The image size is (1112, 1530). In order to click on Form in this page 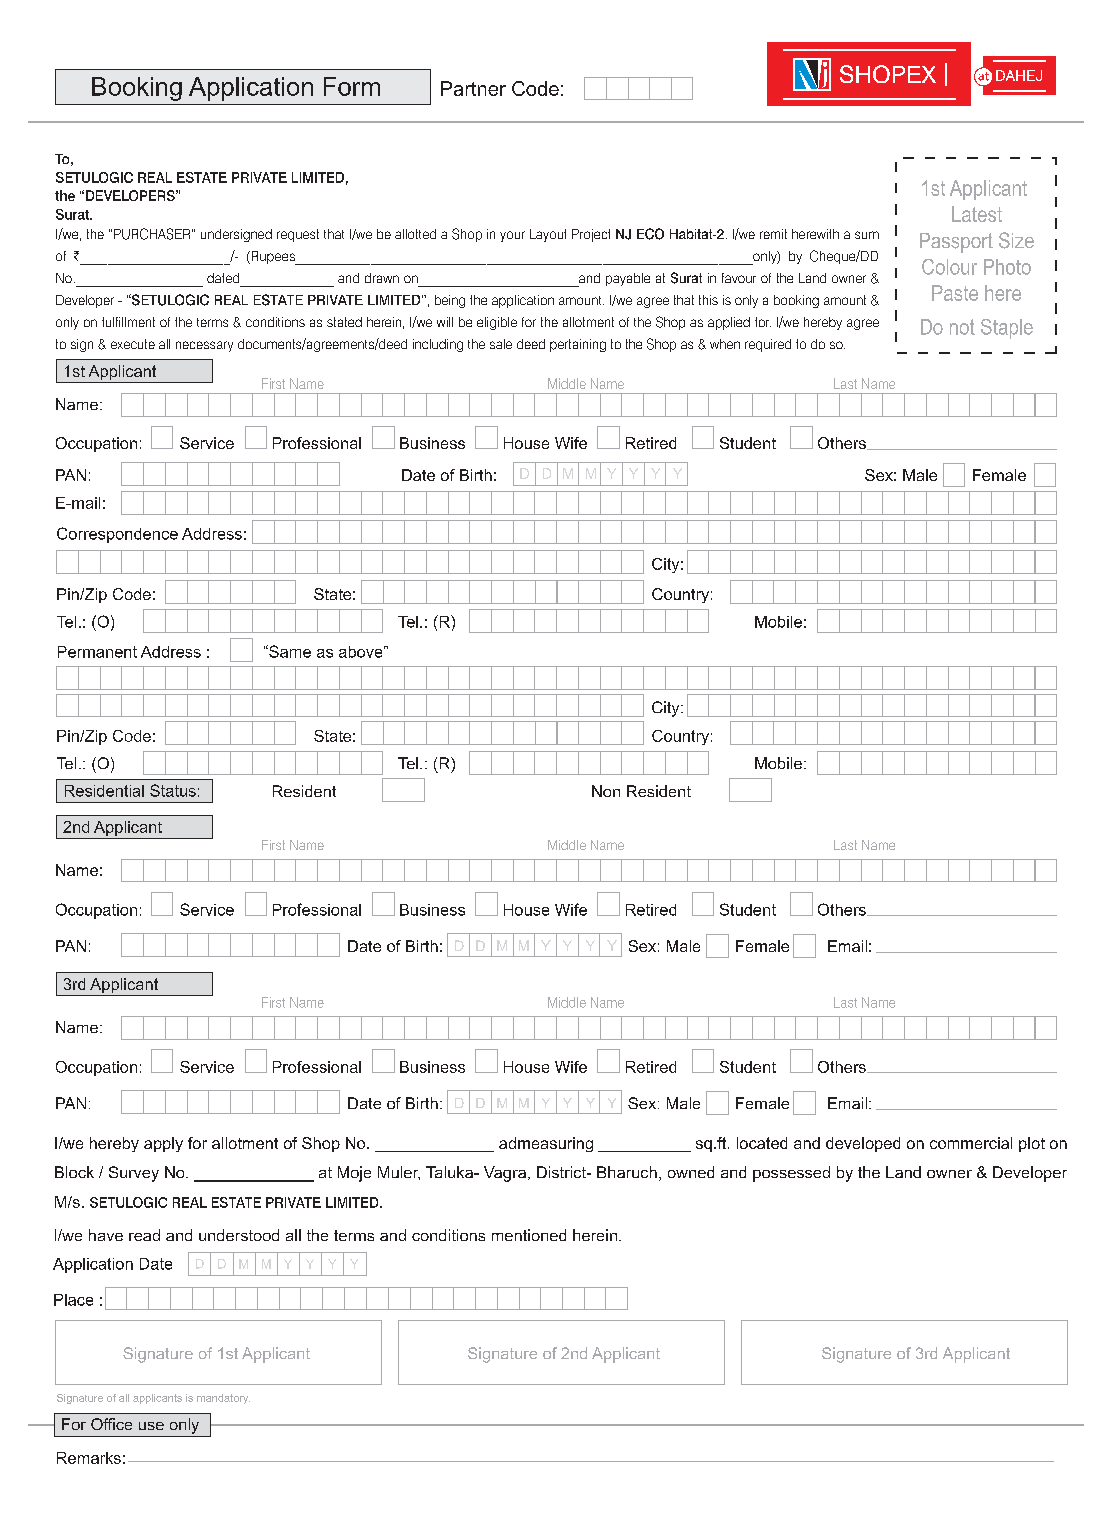, I will do `click(352, 86)`.
